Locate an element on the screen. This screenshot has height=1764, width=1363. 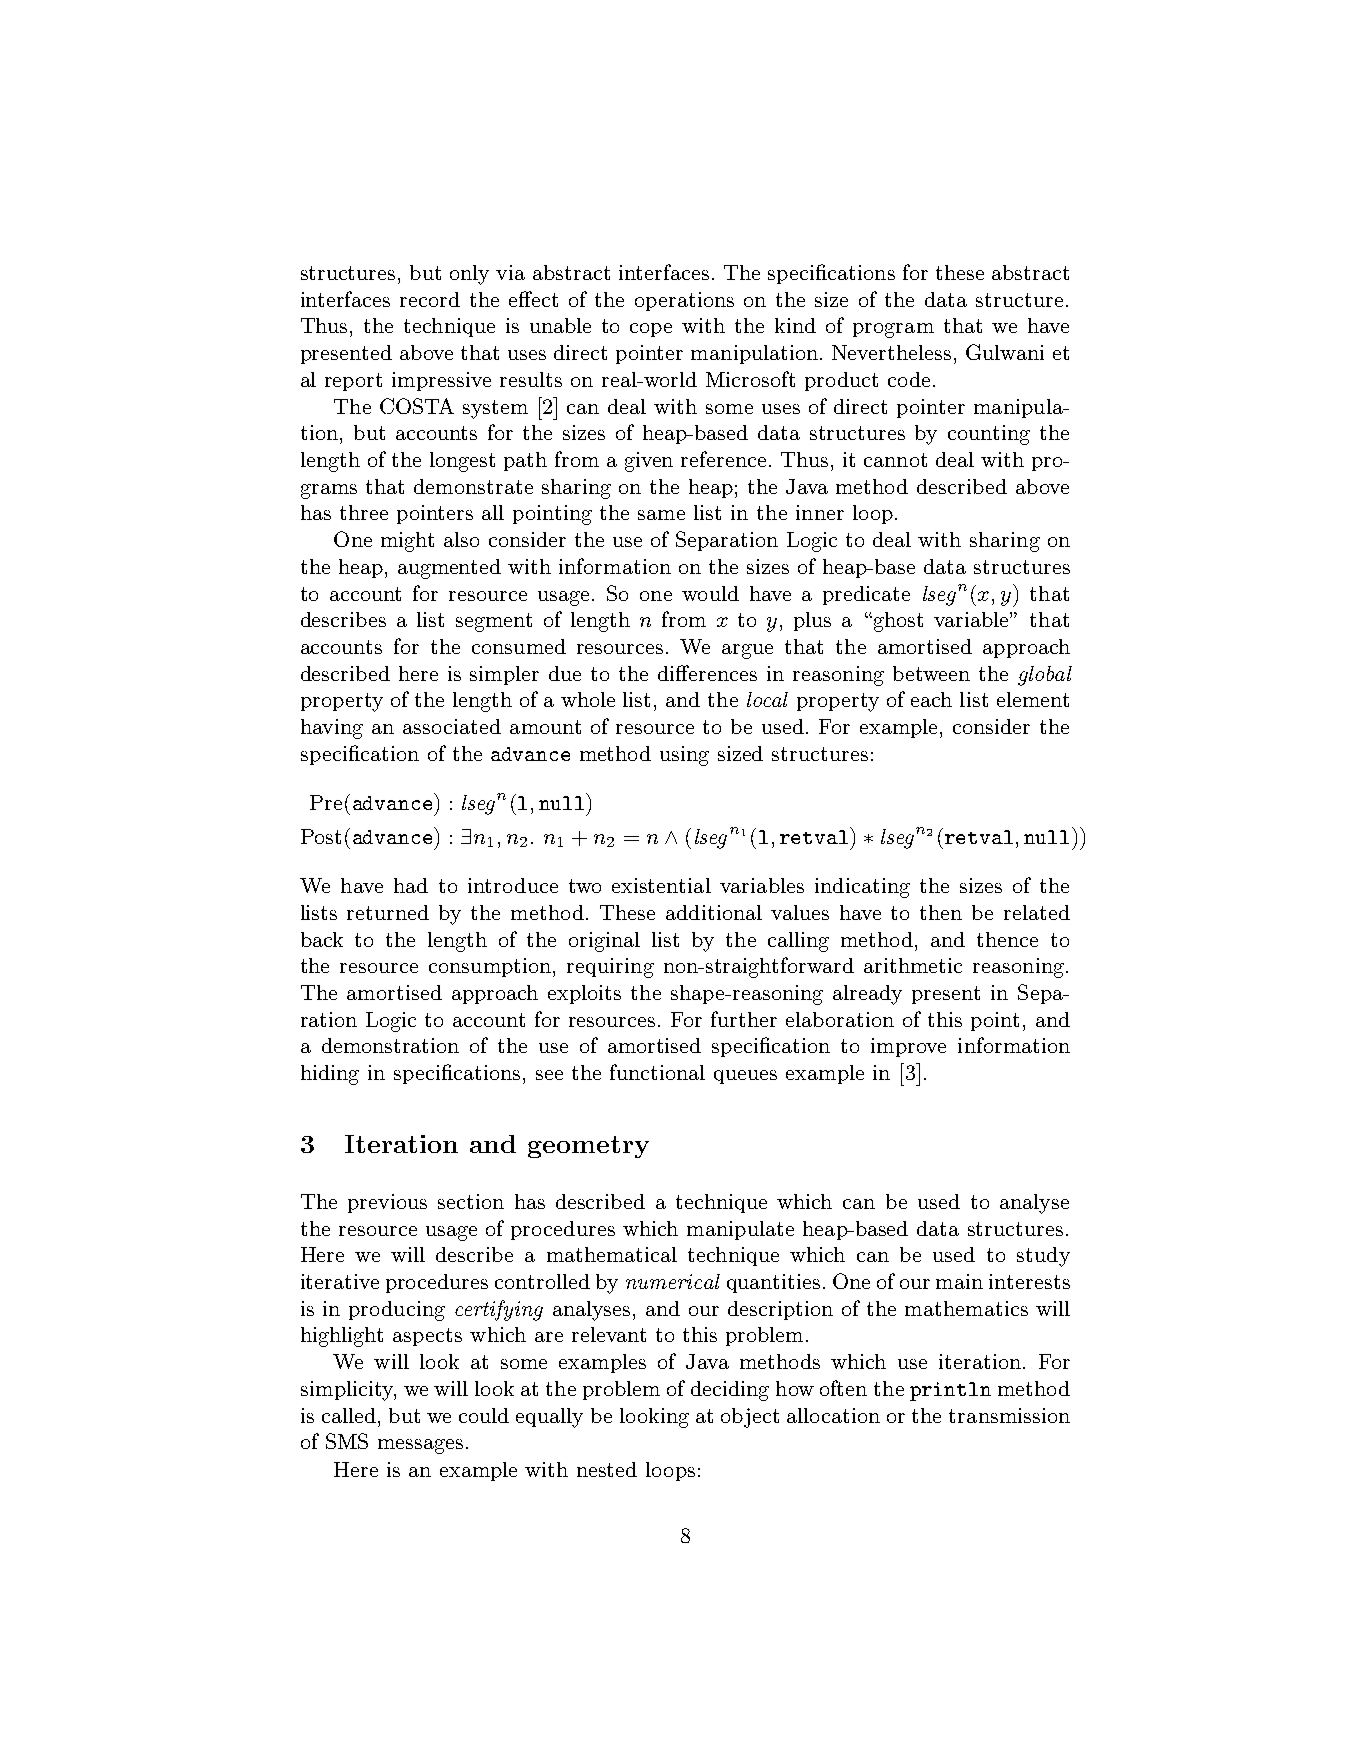
would is located at coordinates (710, 593).
